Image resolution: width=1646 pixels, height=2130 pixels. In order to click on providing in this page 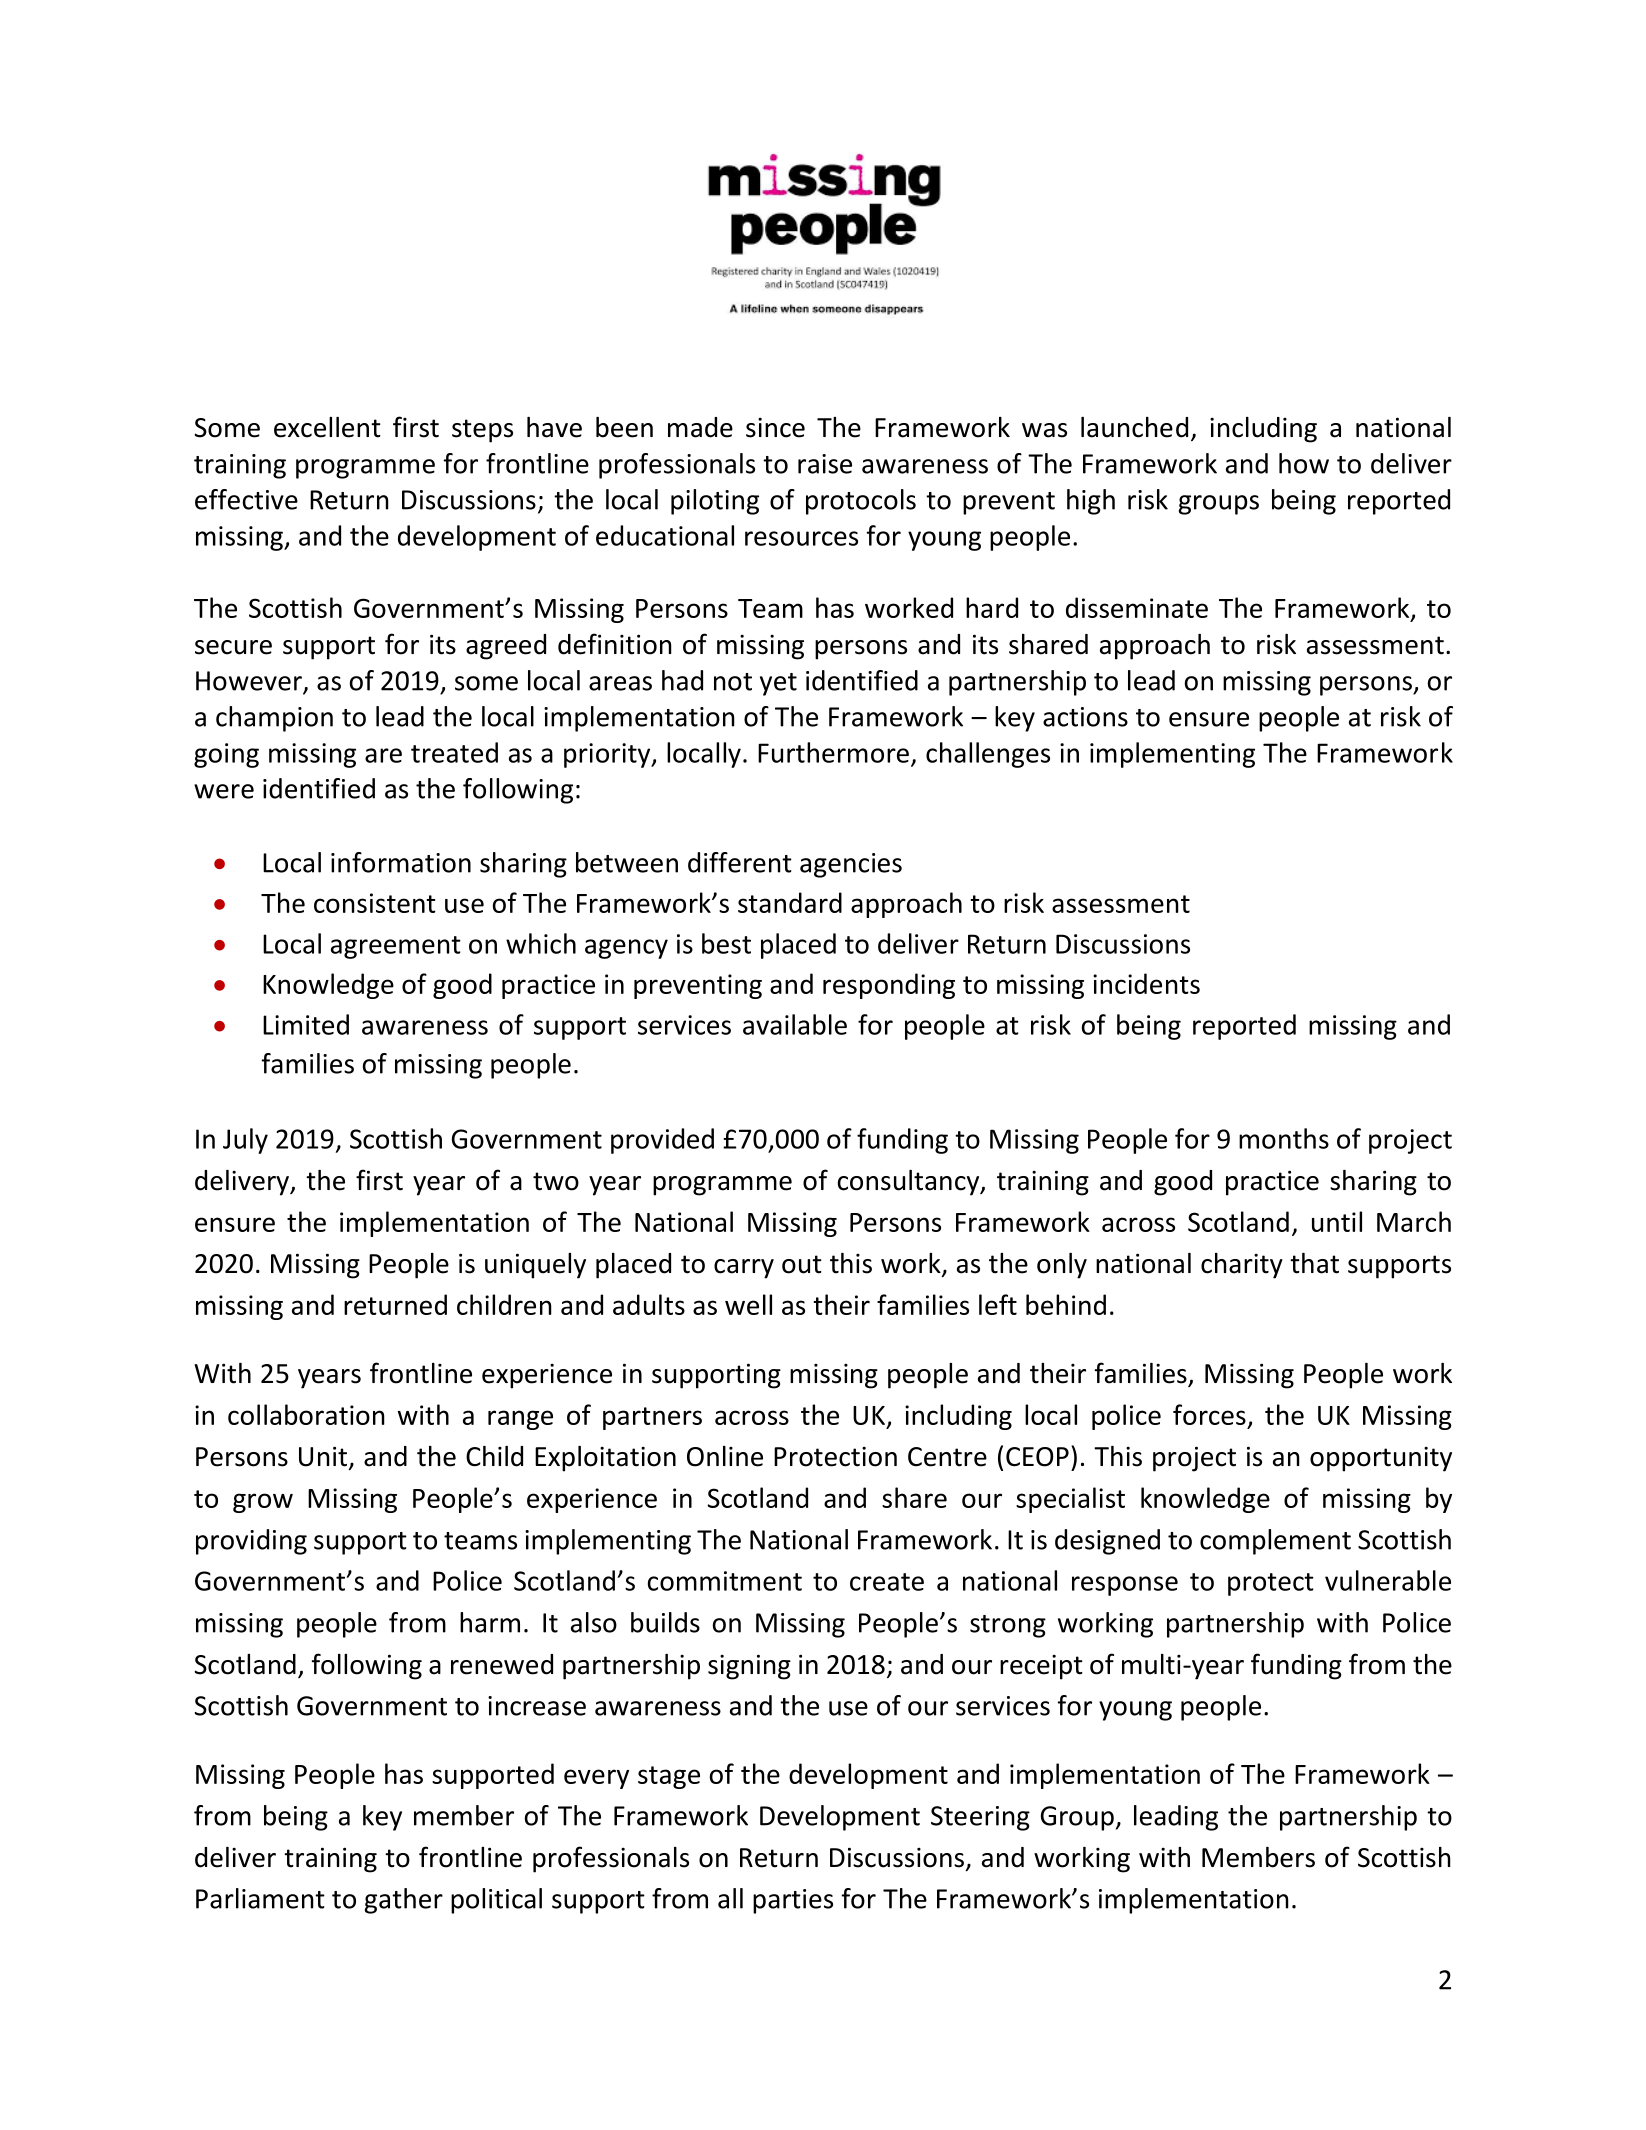, I will do `click(251, 1542)`.
